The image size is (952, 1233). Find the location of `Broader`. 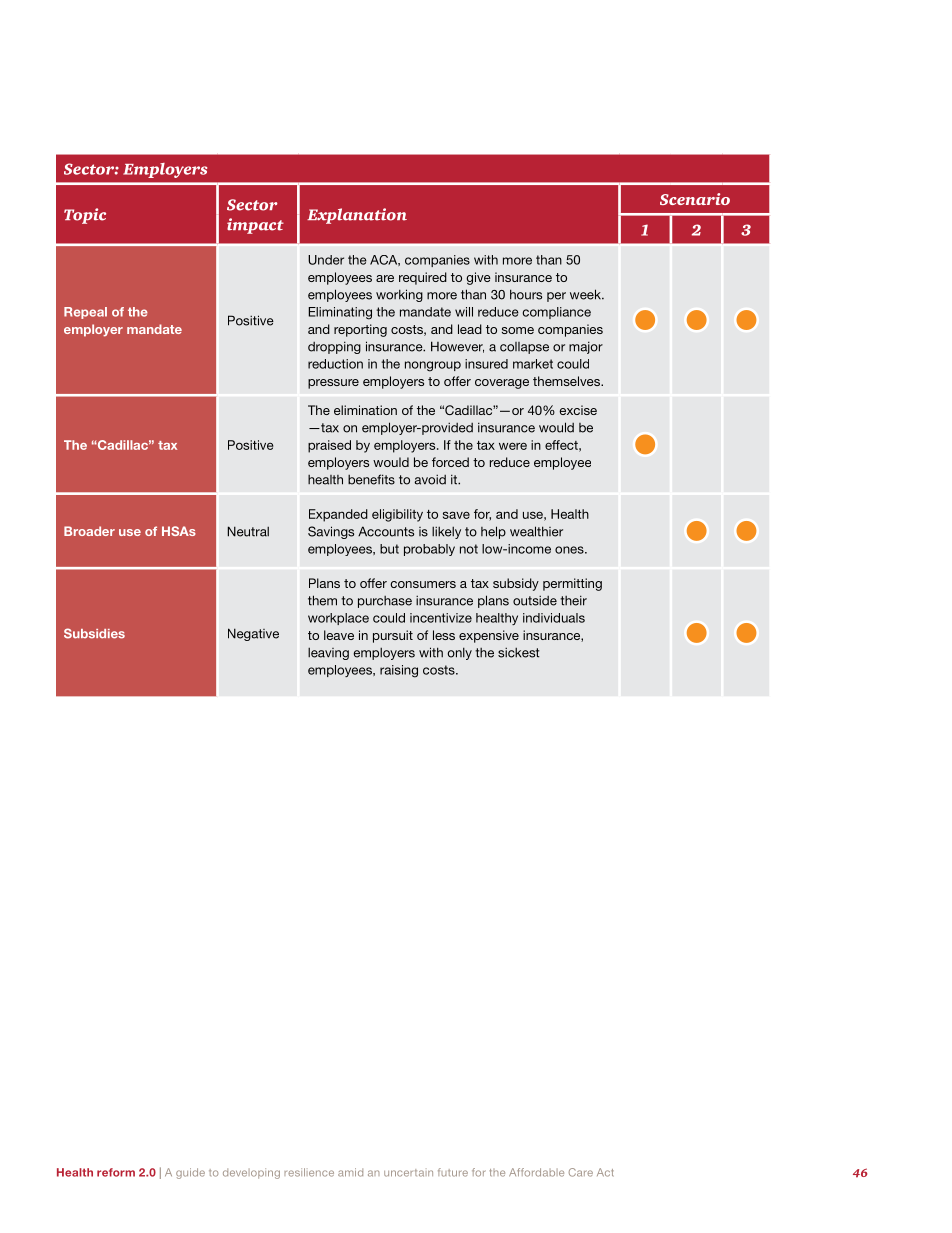

Broader is located at coordinates (89, 531).
